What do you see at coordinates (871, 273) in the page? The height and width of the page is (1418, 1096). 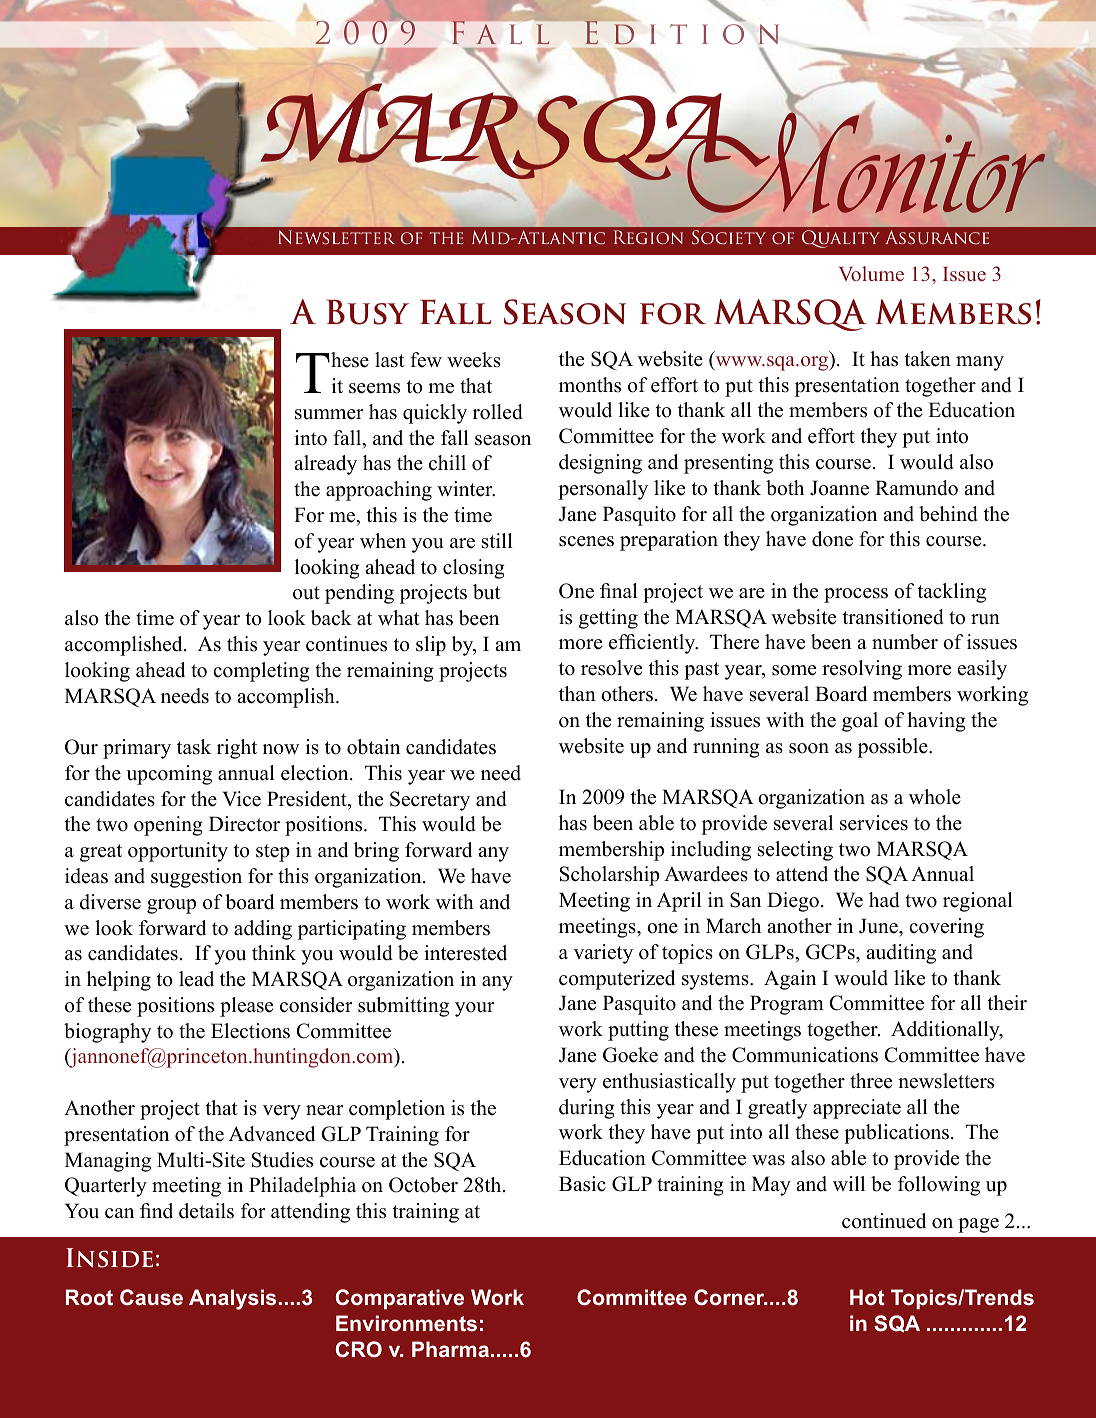 I see `Volume` at bounding box center [871, 273].
